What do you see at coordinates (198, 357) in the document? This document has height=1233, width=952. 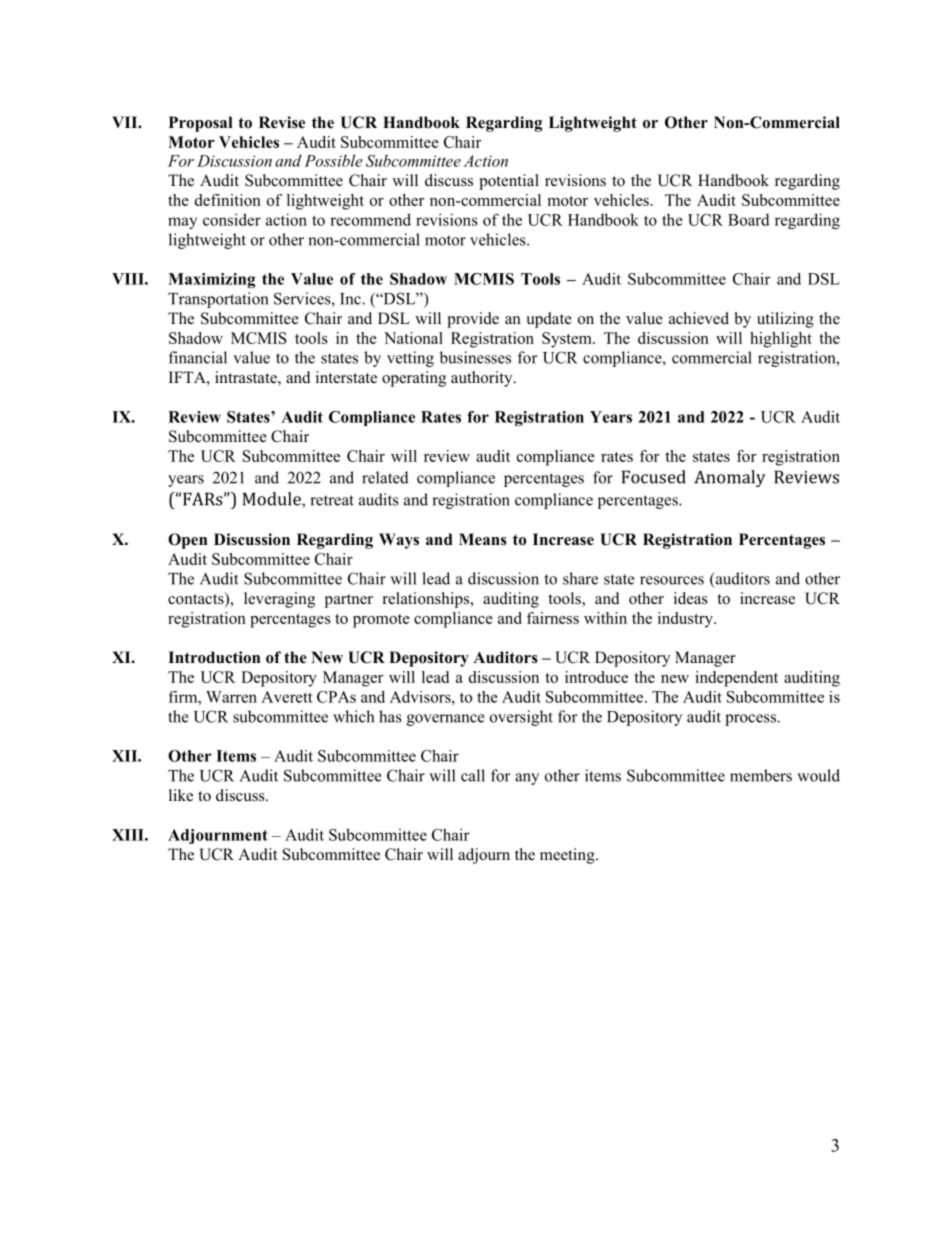 I see `financial` at bounding box center [198, 357].
